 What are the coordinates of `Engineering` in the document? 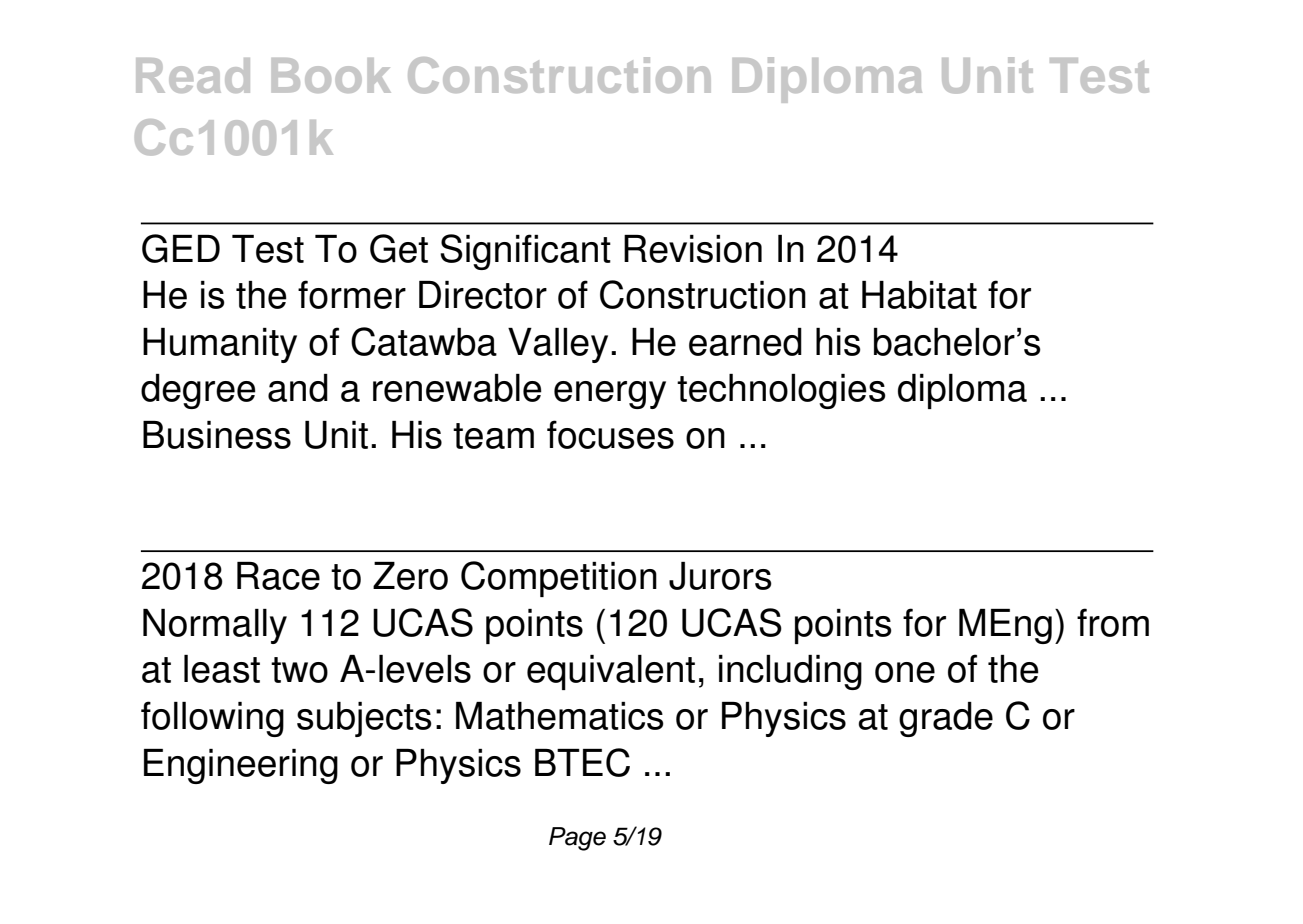 It's located at (241, 766).
